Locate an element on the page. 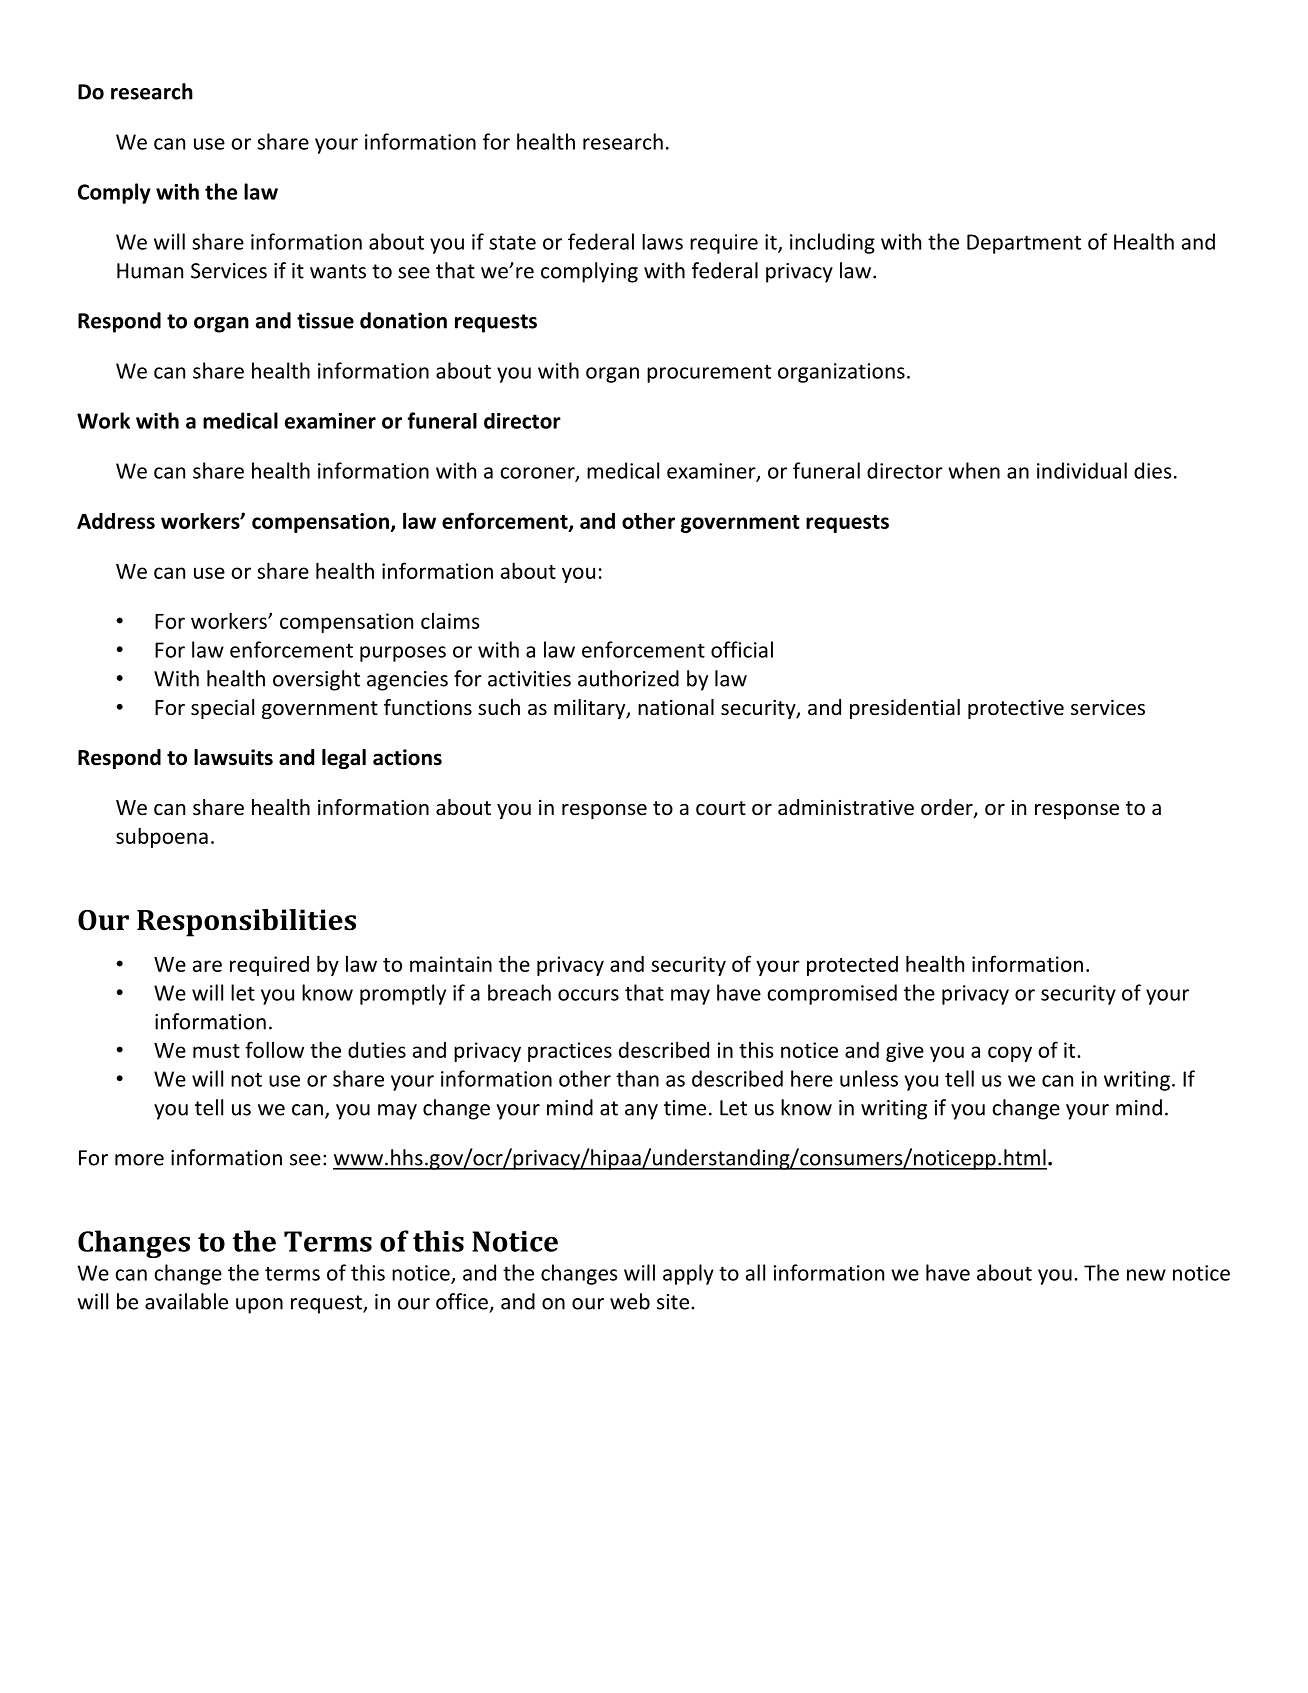  Human is located at coordinates (150, 271).
